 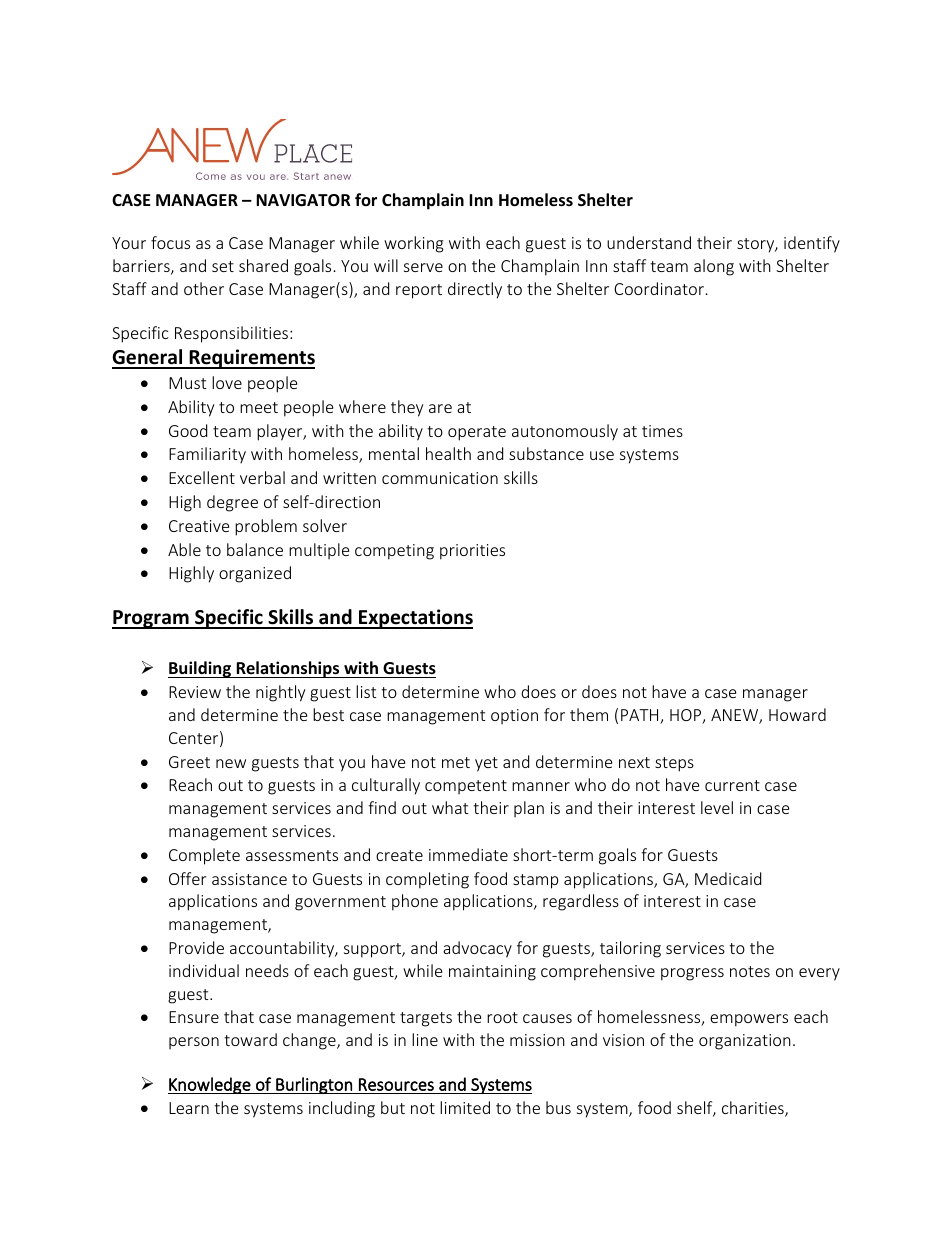 What do you see at coordinates (714, 267) in the image?
I see `along` at bounding box center [714, 267].
